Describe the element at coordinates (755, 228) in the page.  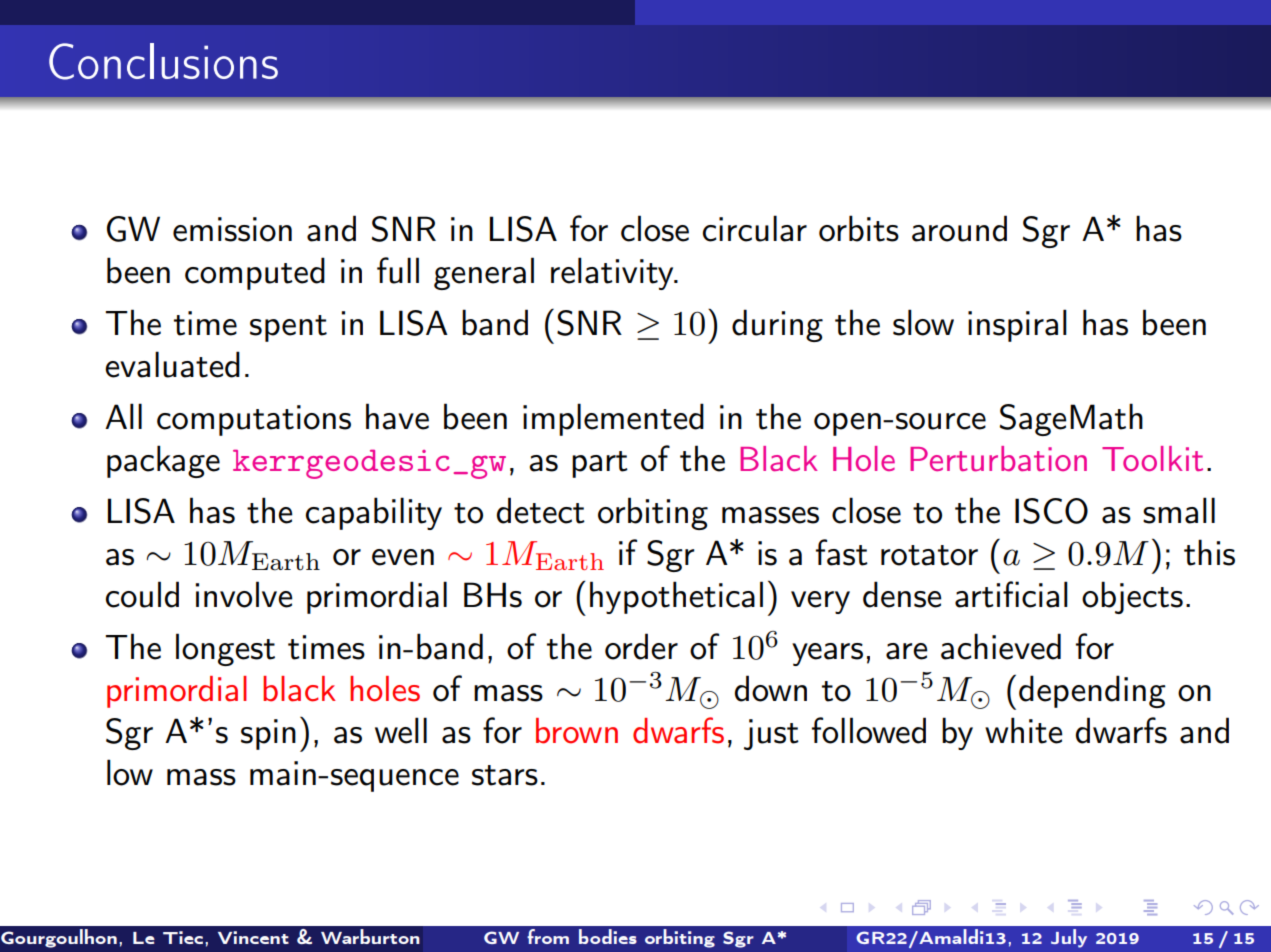
I see `circular` at that location.
